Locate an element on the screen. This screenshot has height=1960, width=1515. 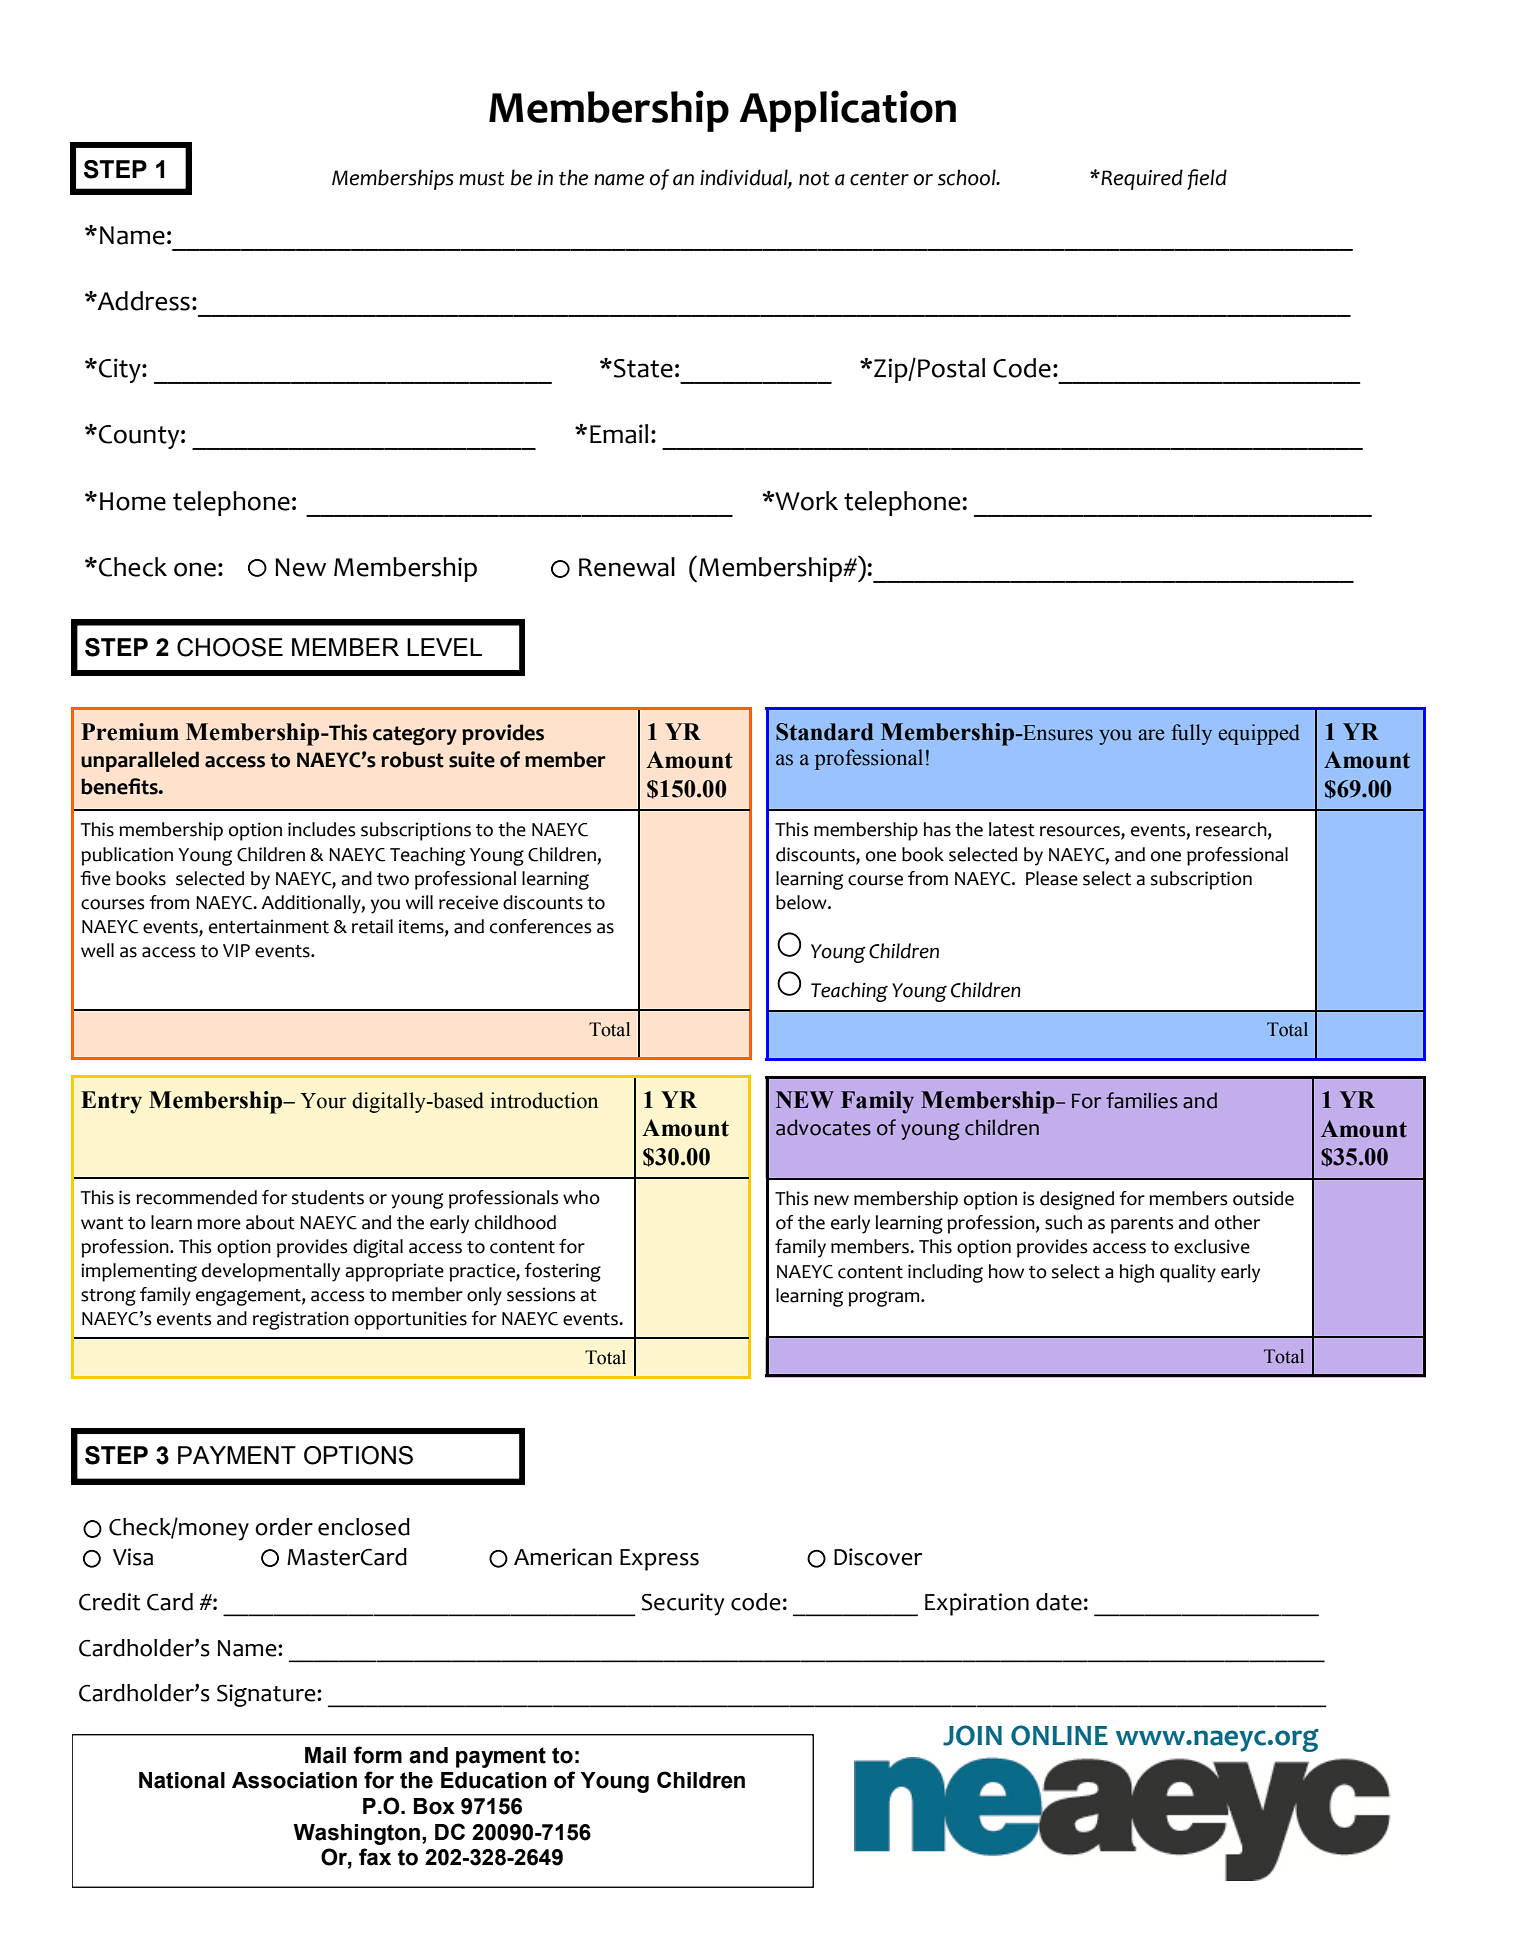
order is located at coordinates (284, 1527).
